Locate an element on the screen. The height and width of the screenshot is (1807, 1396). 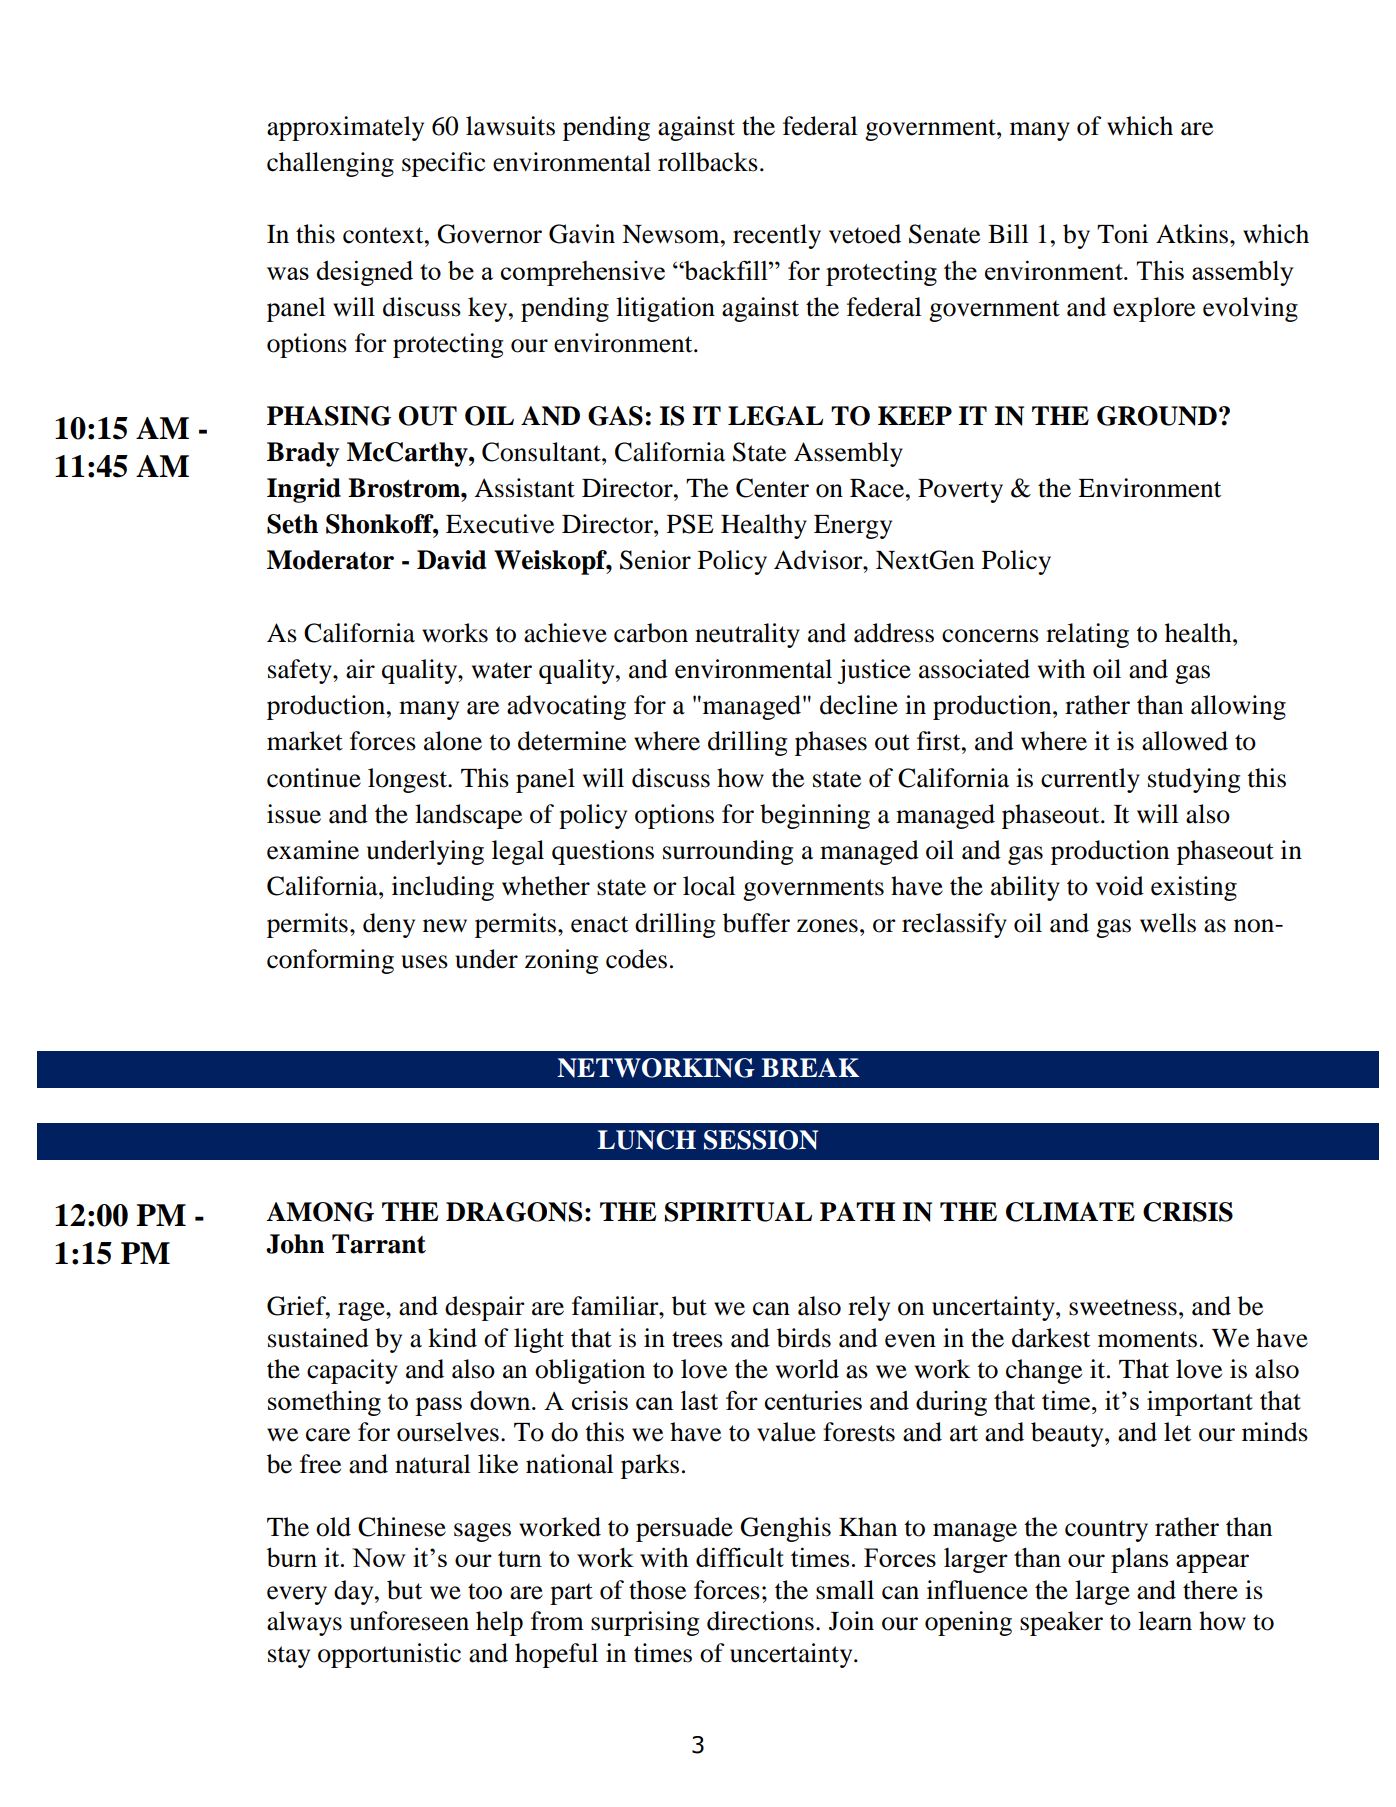
including is located at coordinates (443, 888).
